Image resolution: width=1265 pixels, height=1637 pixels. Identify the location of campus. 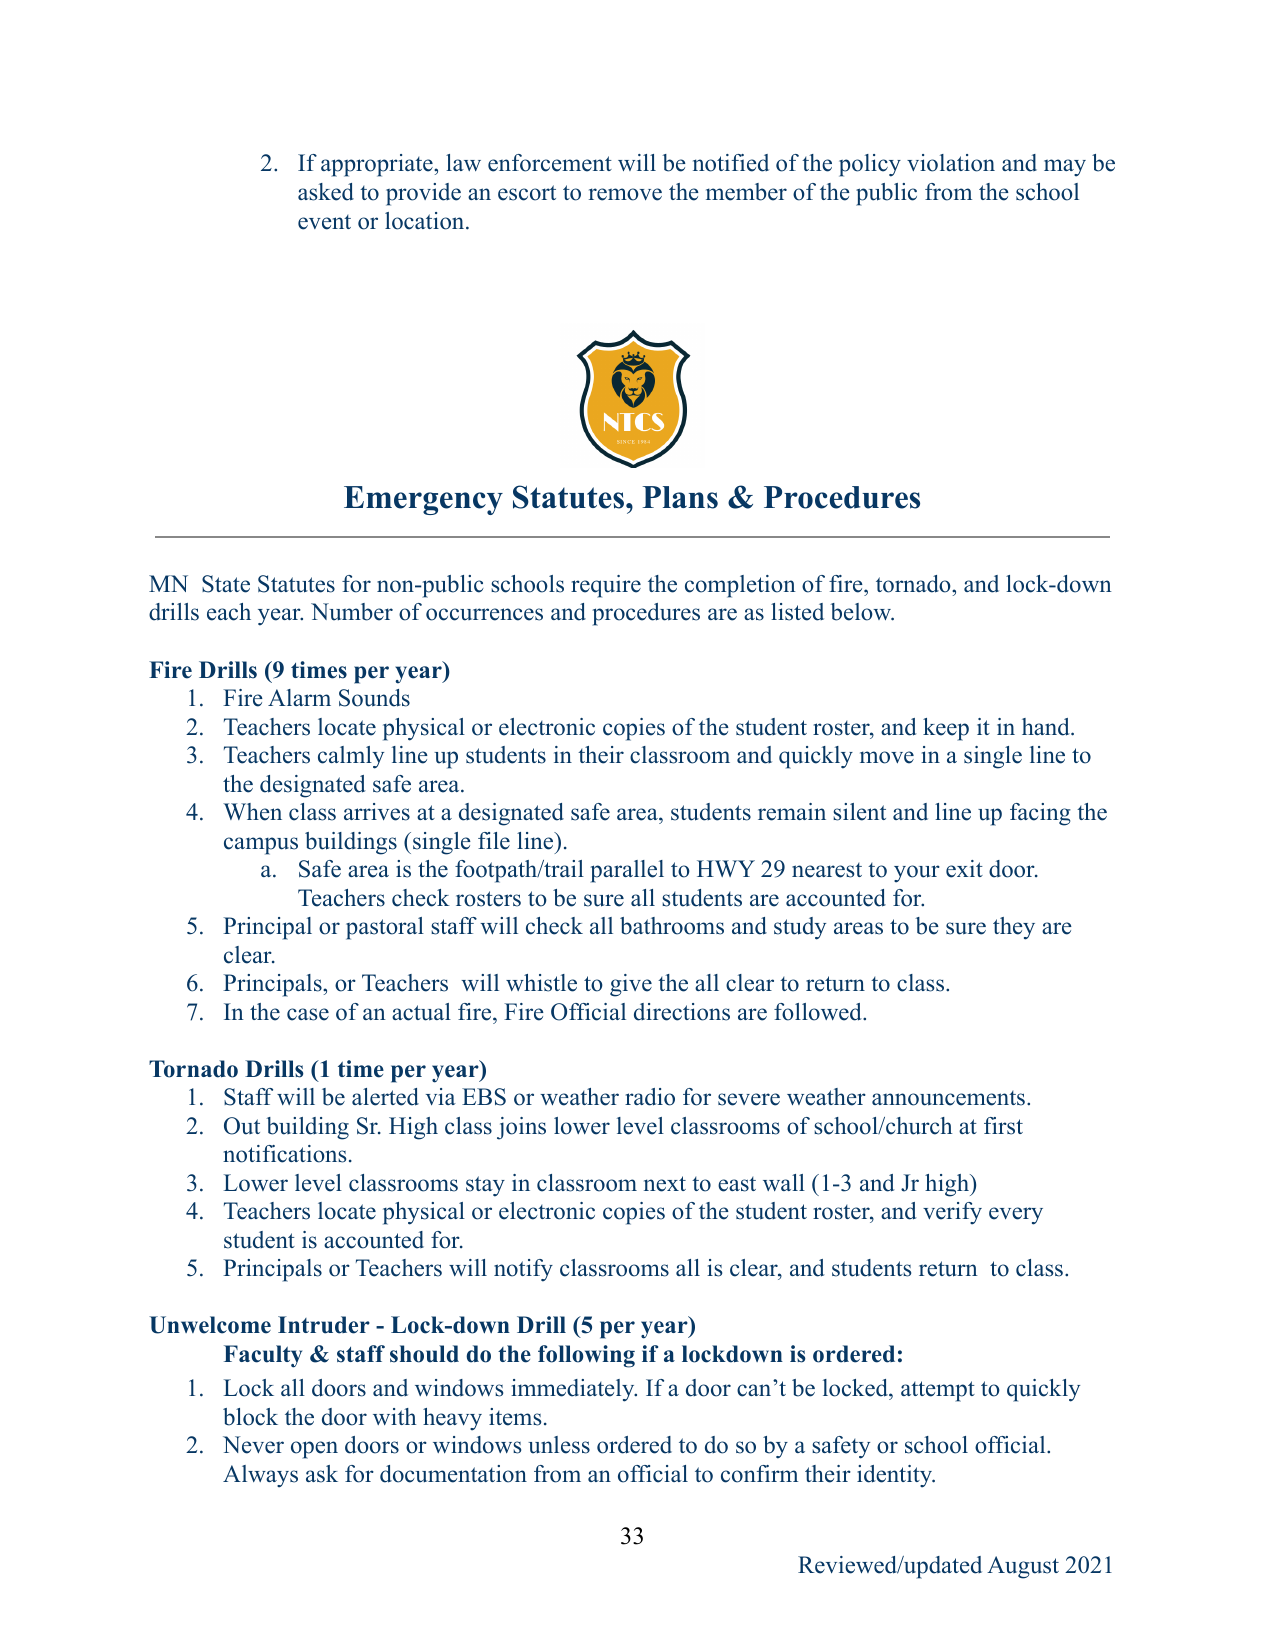
(261, 846).
